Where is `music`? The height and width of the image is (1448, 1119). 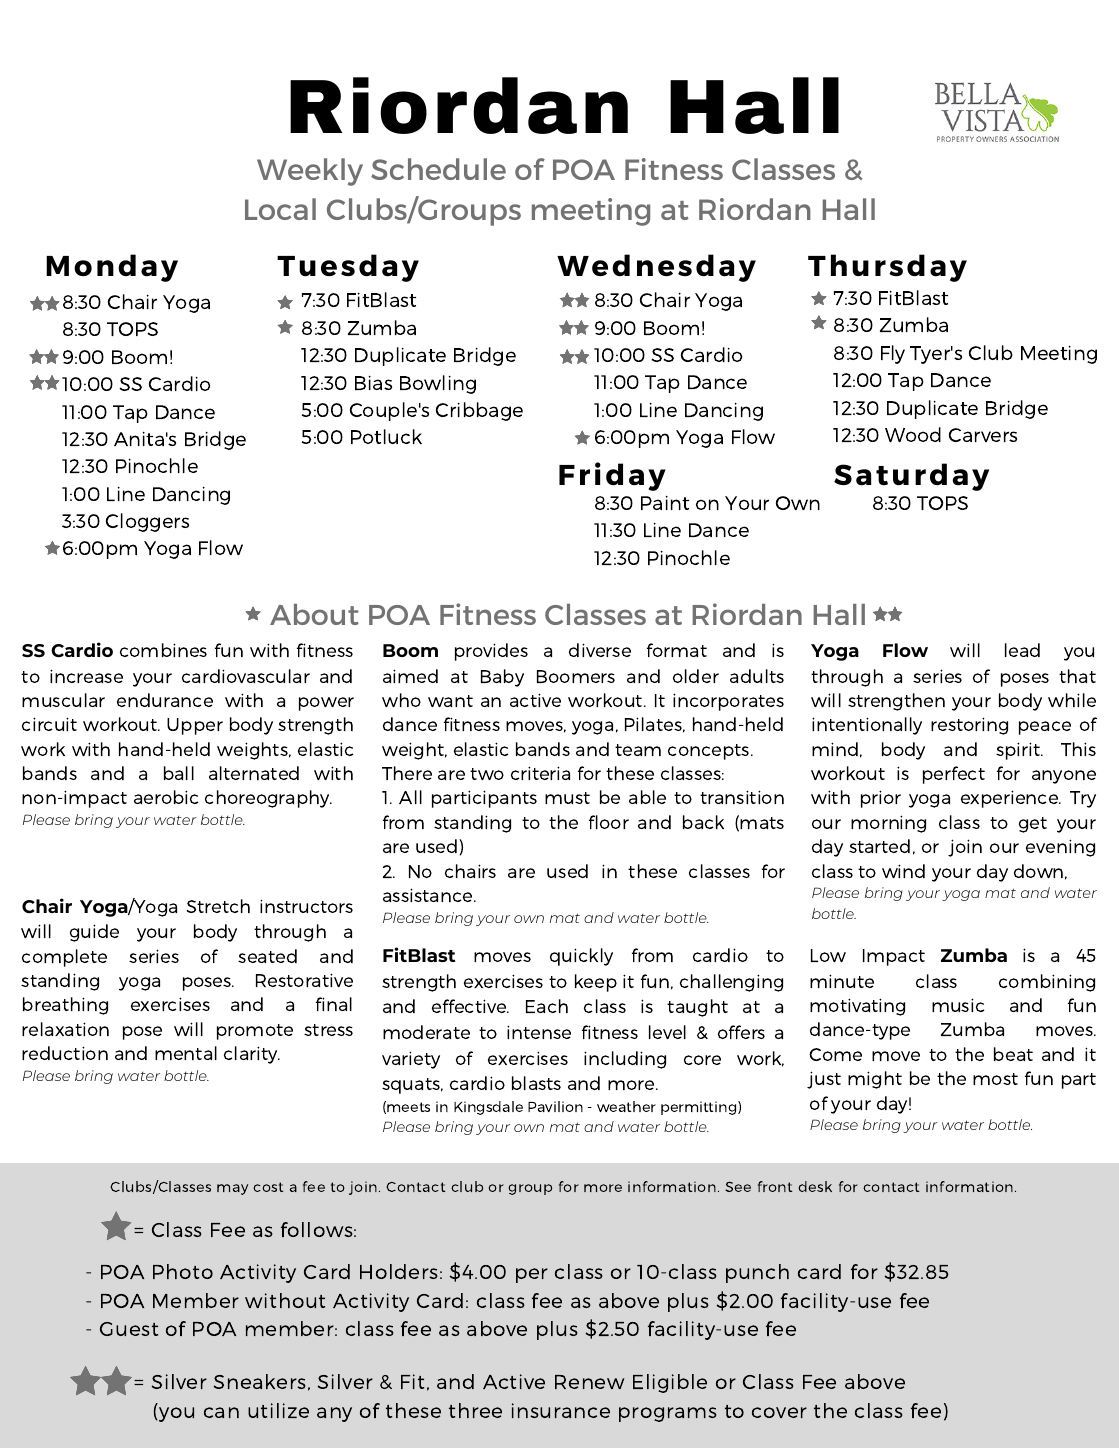 music is located at coordinates (958, 1005).
